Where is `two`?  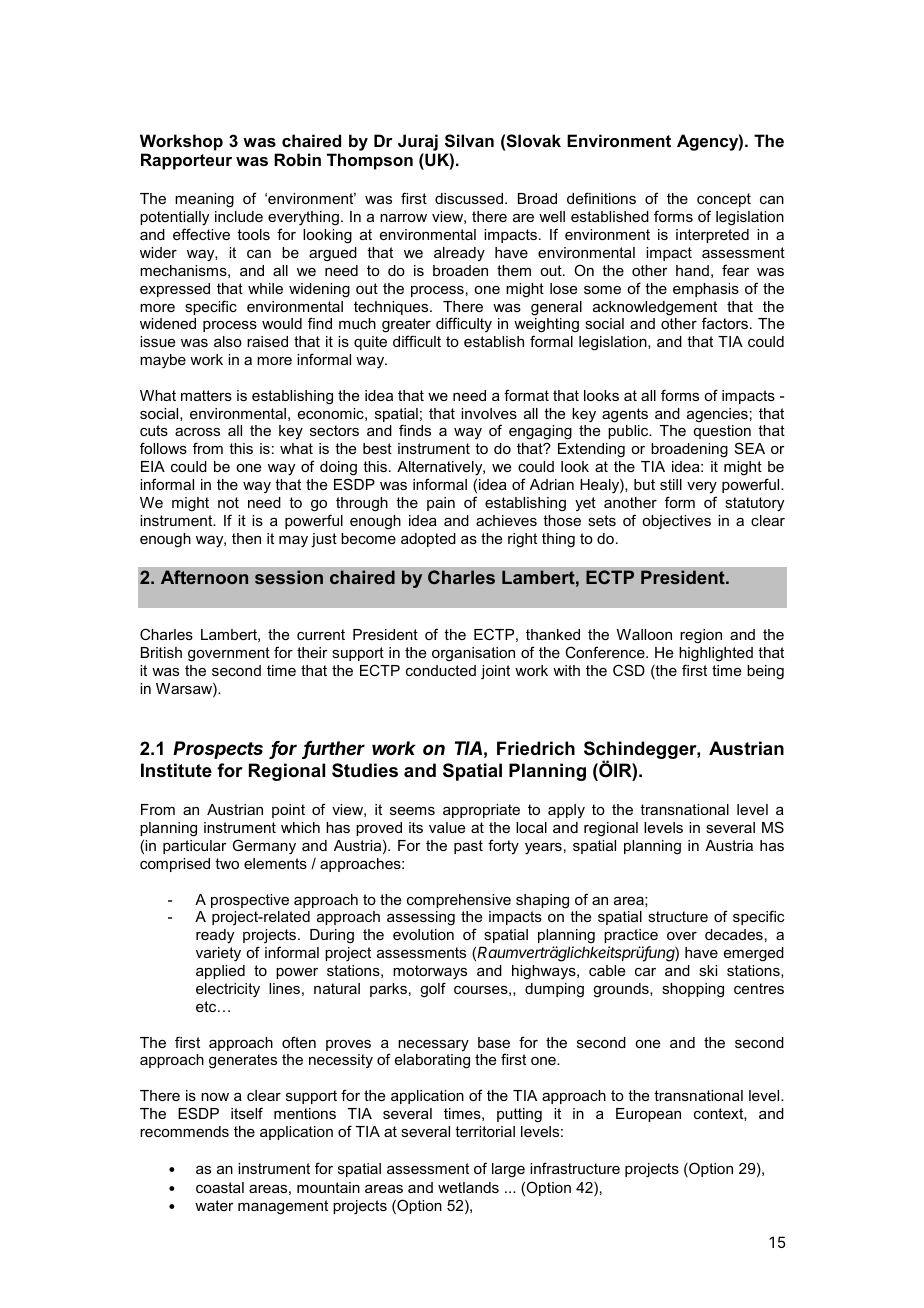
two is located at coordinates (227, 863).
